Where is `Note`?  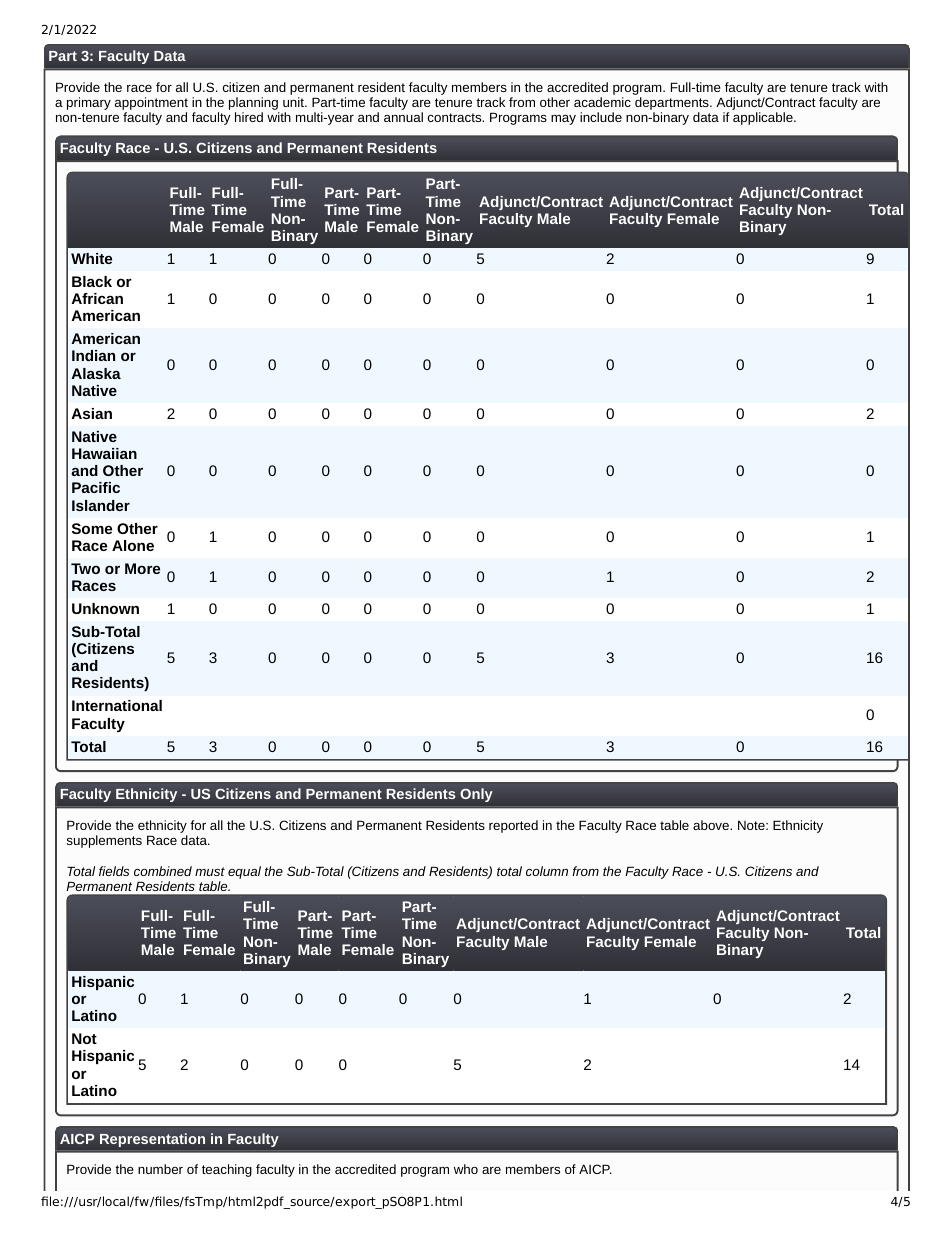 Note is located at coordinates (752, 825).
